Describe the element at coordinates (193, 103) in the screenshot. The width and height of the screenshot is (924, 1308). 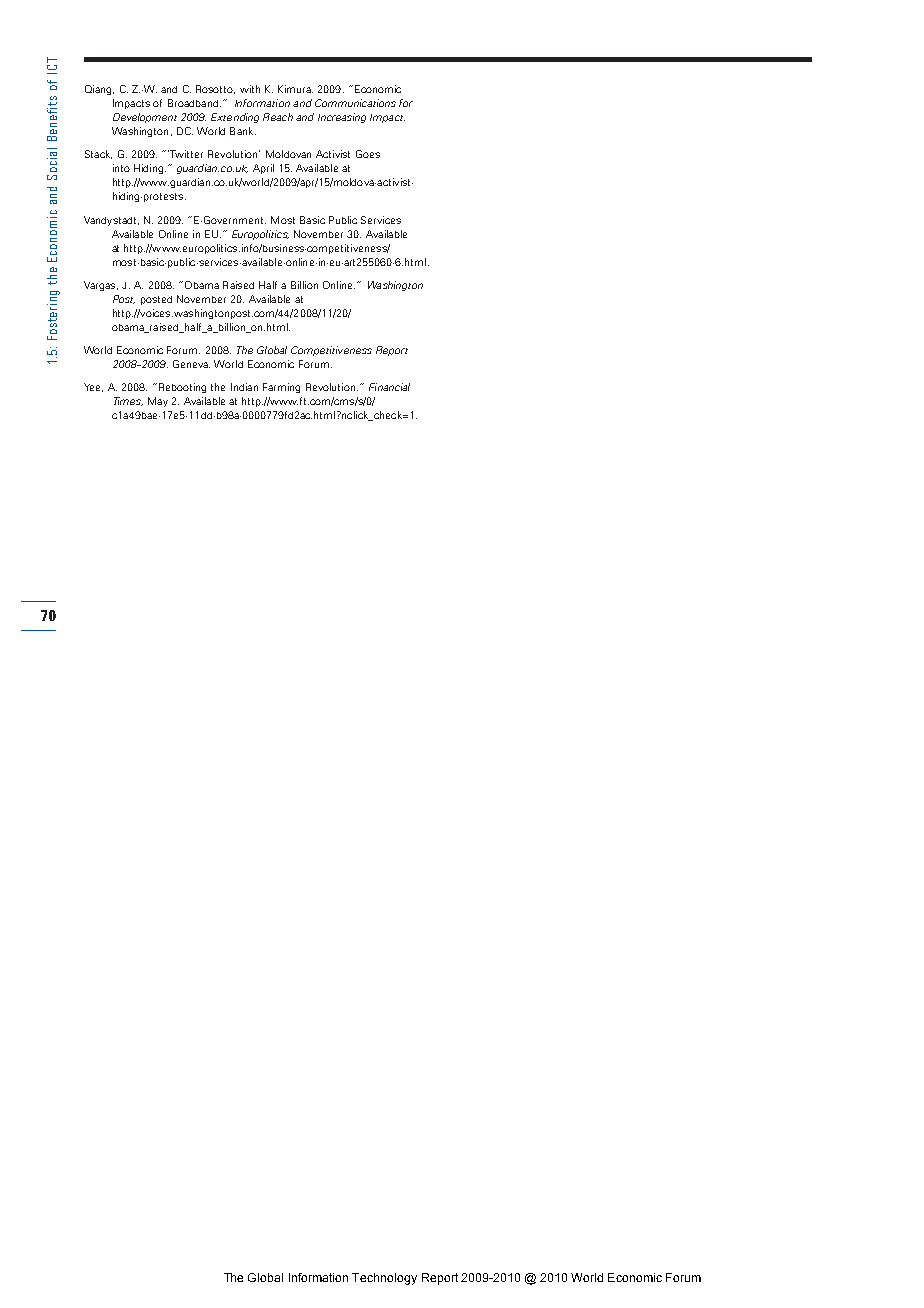
I see `Broadband` at that location.
